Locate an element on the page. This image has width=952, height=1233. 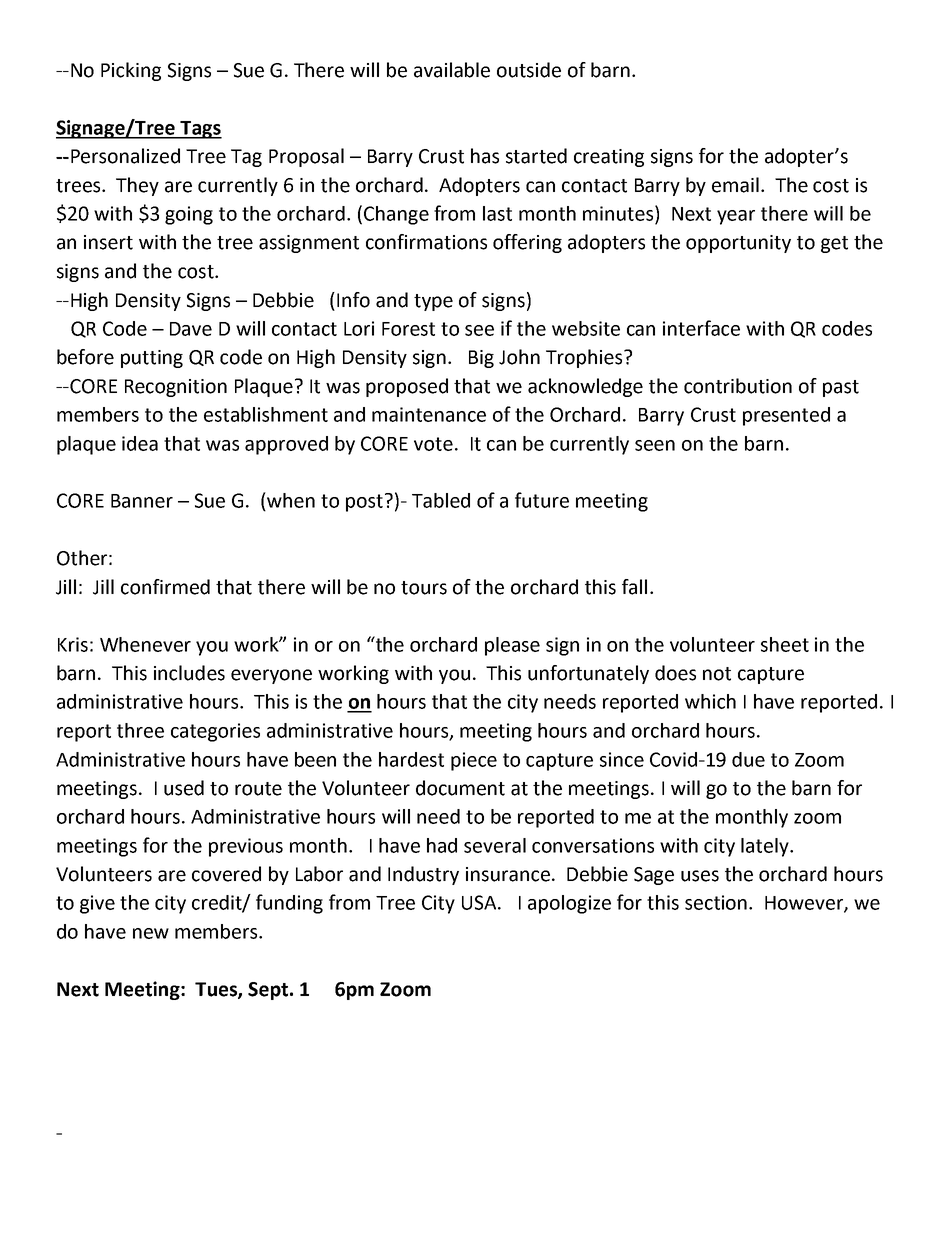
email is located at coordinates (735, 185).
